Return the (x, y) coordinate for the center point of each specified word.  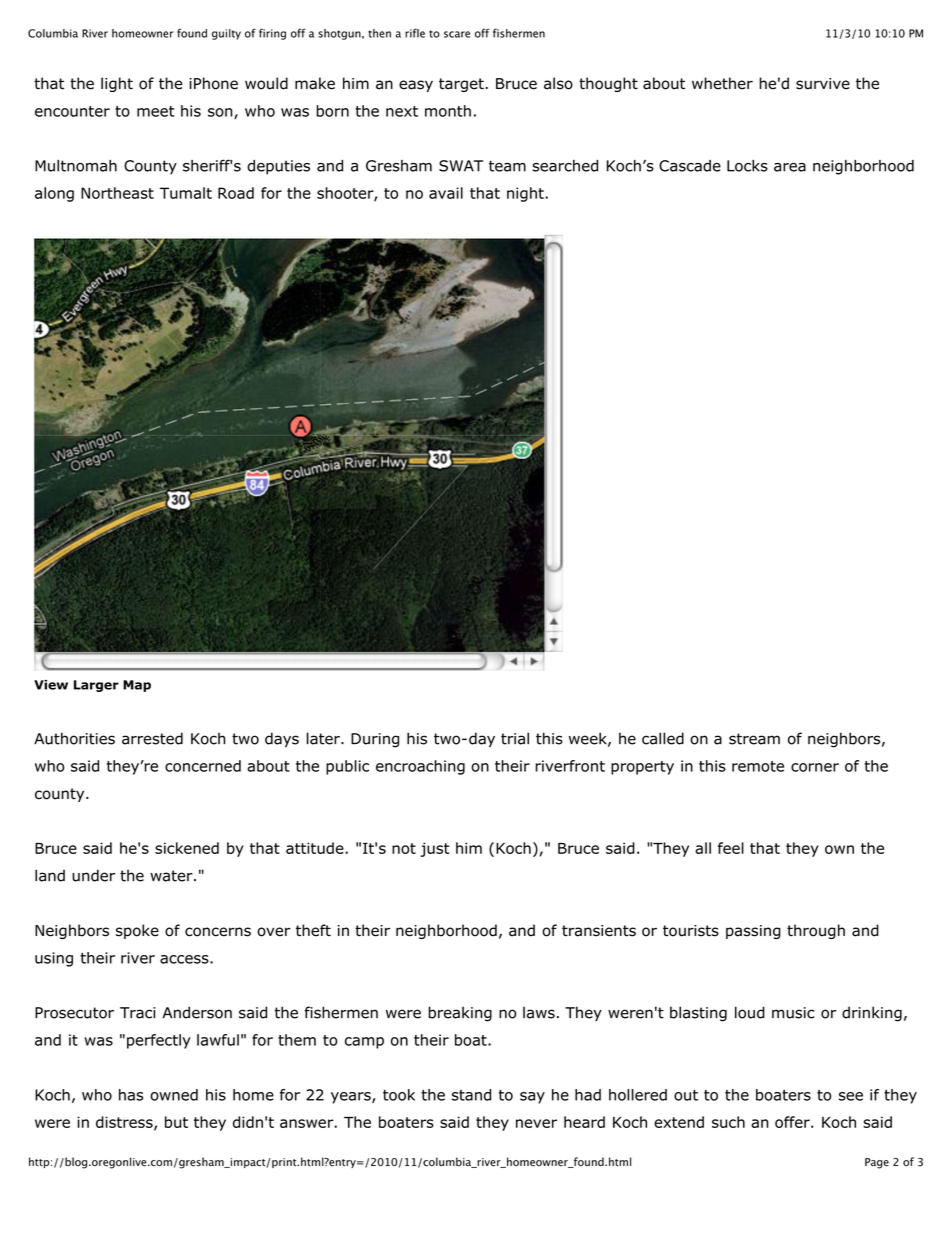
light (117, 84)
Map (137, 686)
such (728, 1122)
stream (754, 739)
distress (125, 1123)
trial (515, 738)
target (461, 85)
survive (823, 84)
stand (471, 1095)
